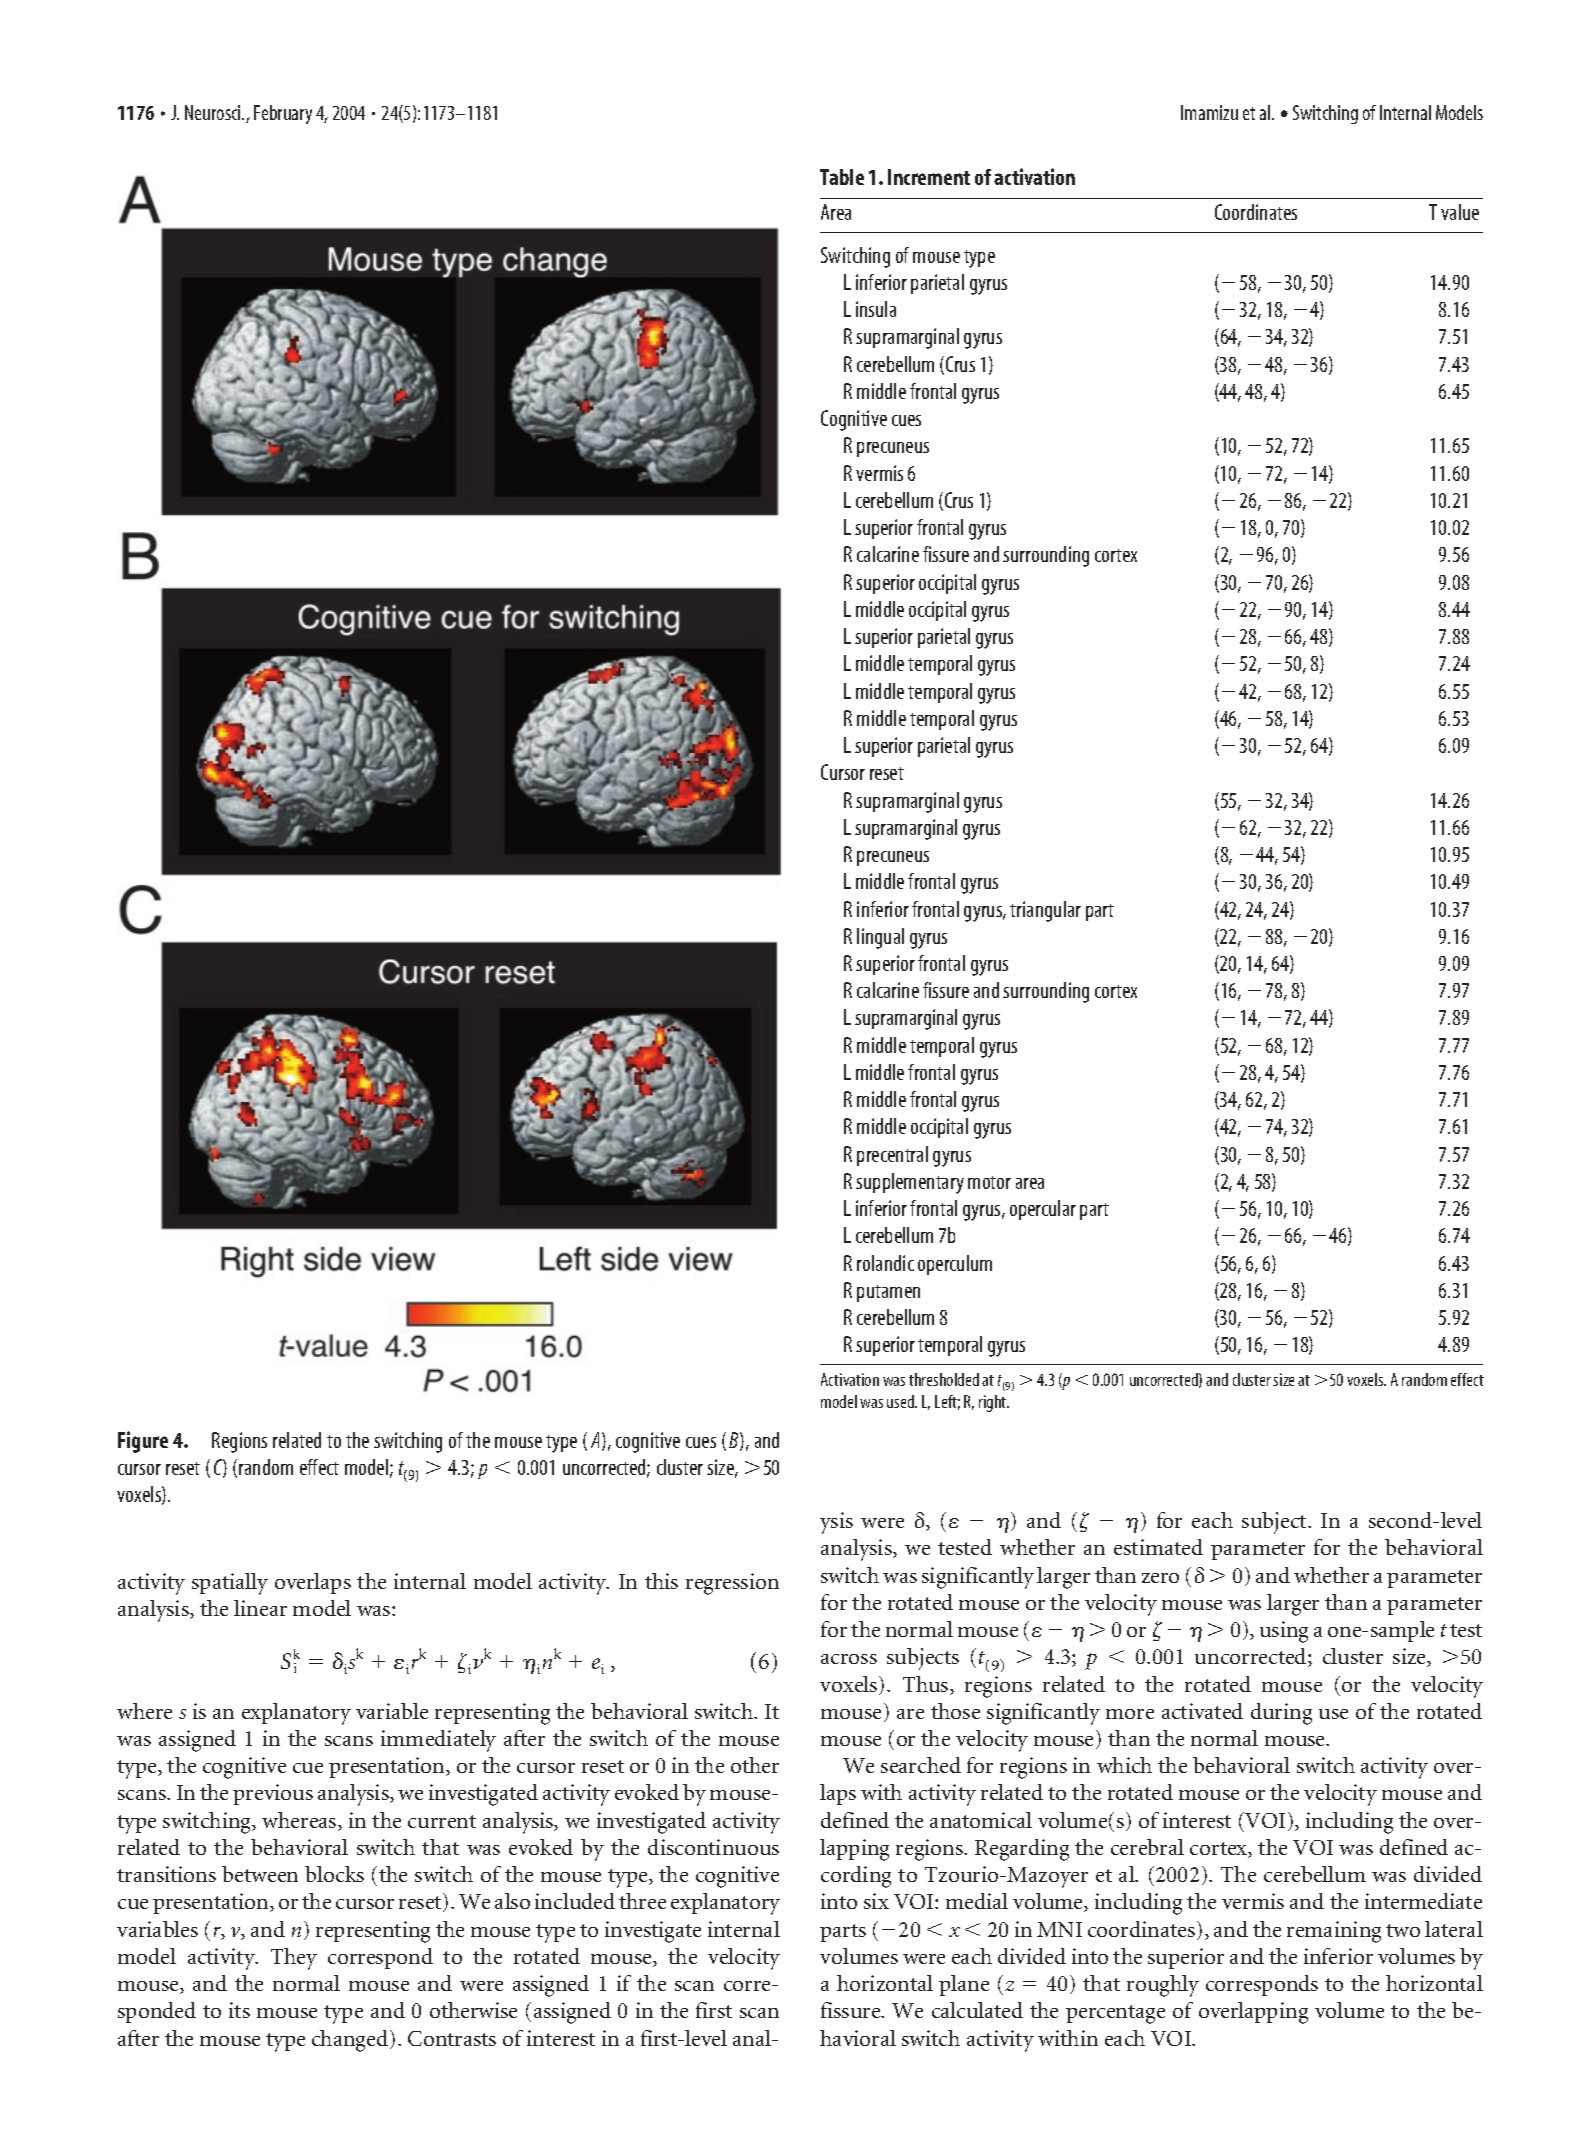 The height and width of the page is (2133, 1594). I want to click on value, so click(1460, 212).
